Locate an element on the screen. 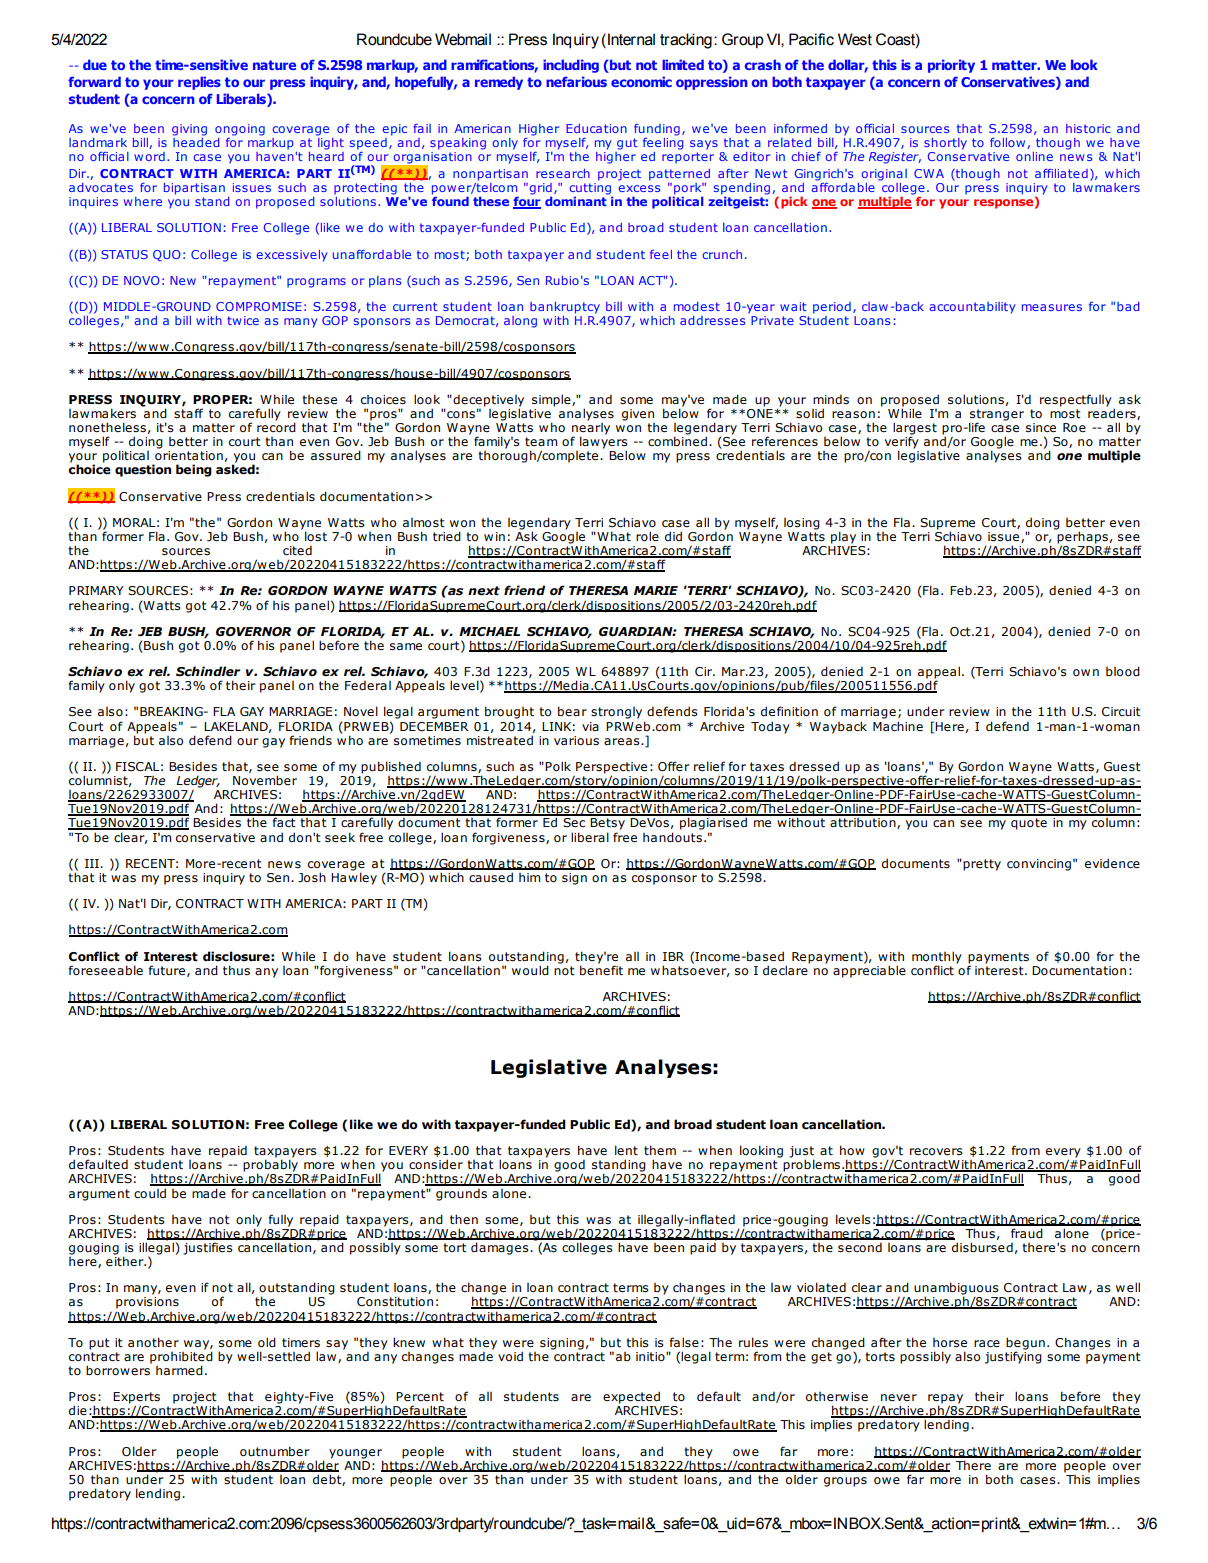  harmed is located at coordinates (179, 1370).
